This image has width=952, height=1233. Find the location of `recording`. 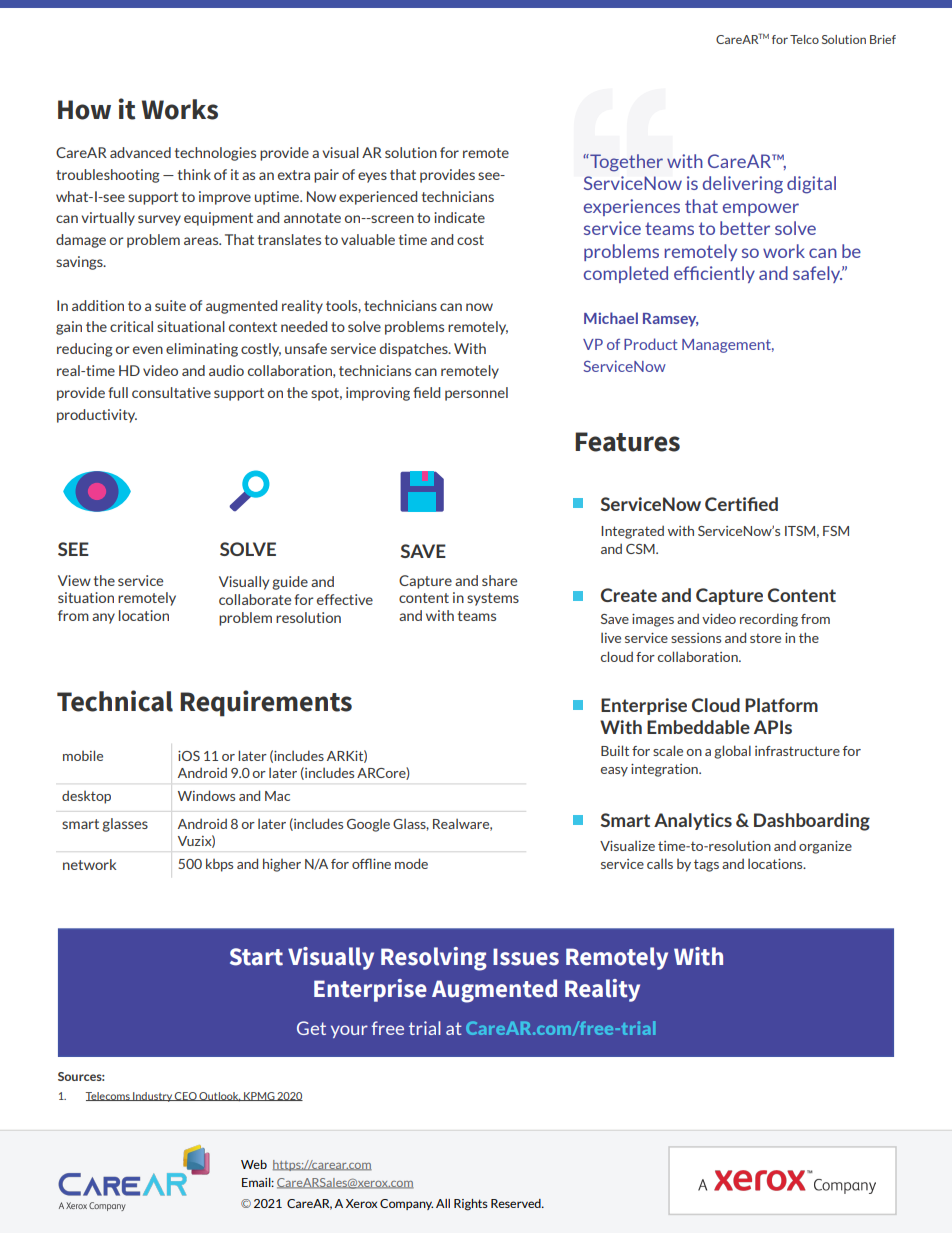

recording is located at coordinates (769, 620).
